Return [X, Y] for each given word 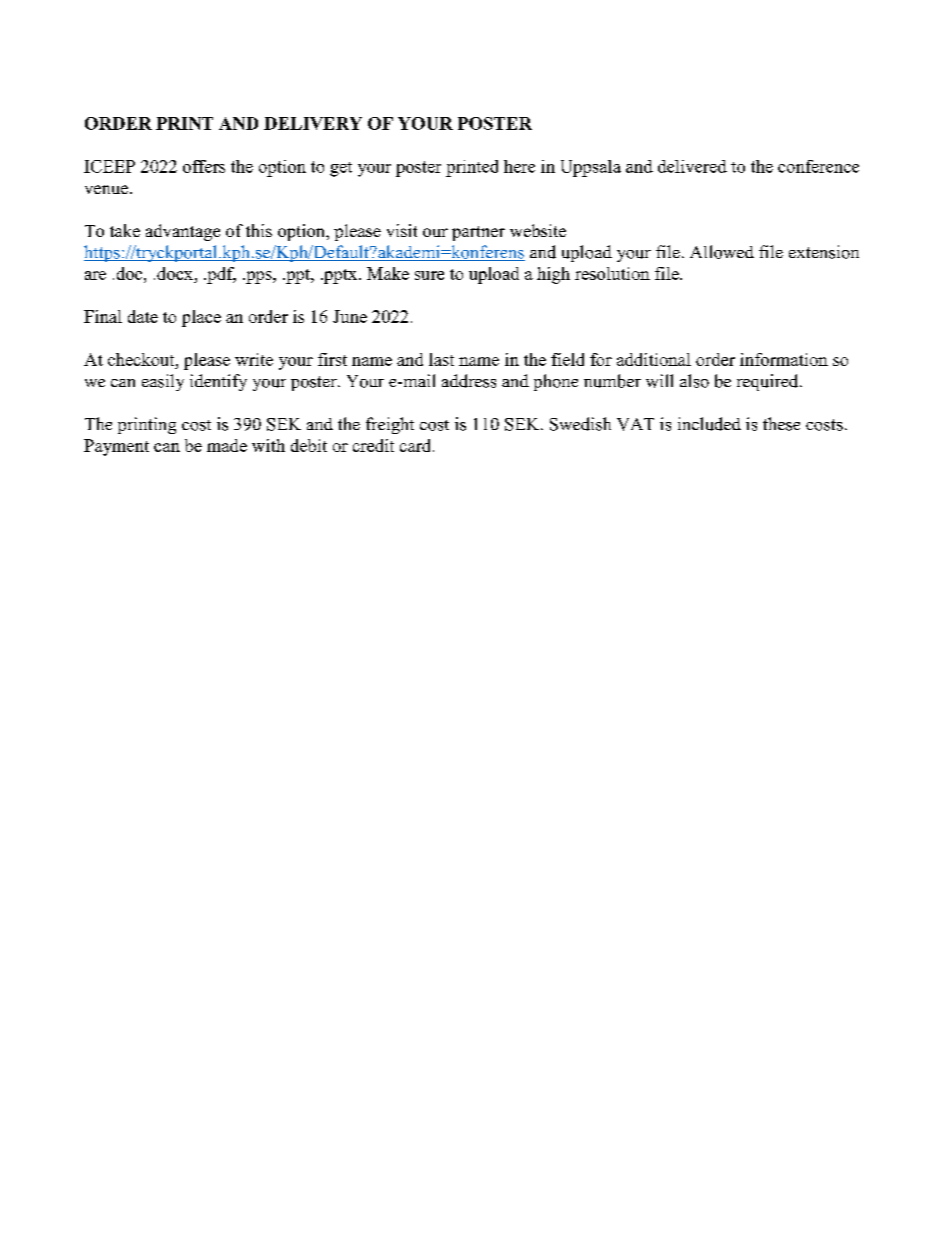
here [519, 166]
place [201, 318]
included [709, 424]
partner [478, 233]
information [784, 359]
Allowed [722, 252]
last [441, 359]
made [227, 445]
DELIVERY [313, 123]
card [417, 445]
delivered [692, 166]
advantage [183, 232]
